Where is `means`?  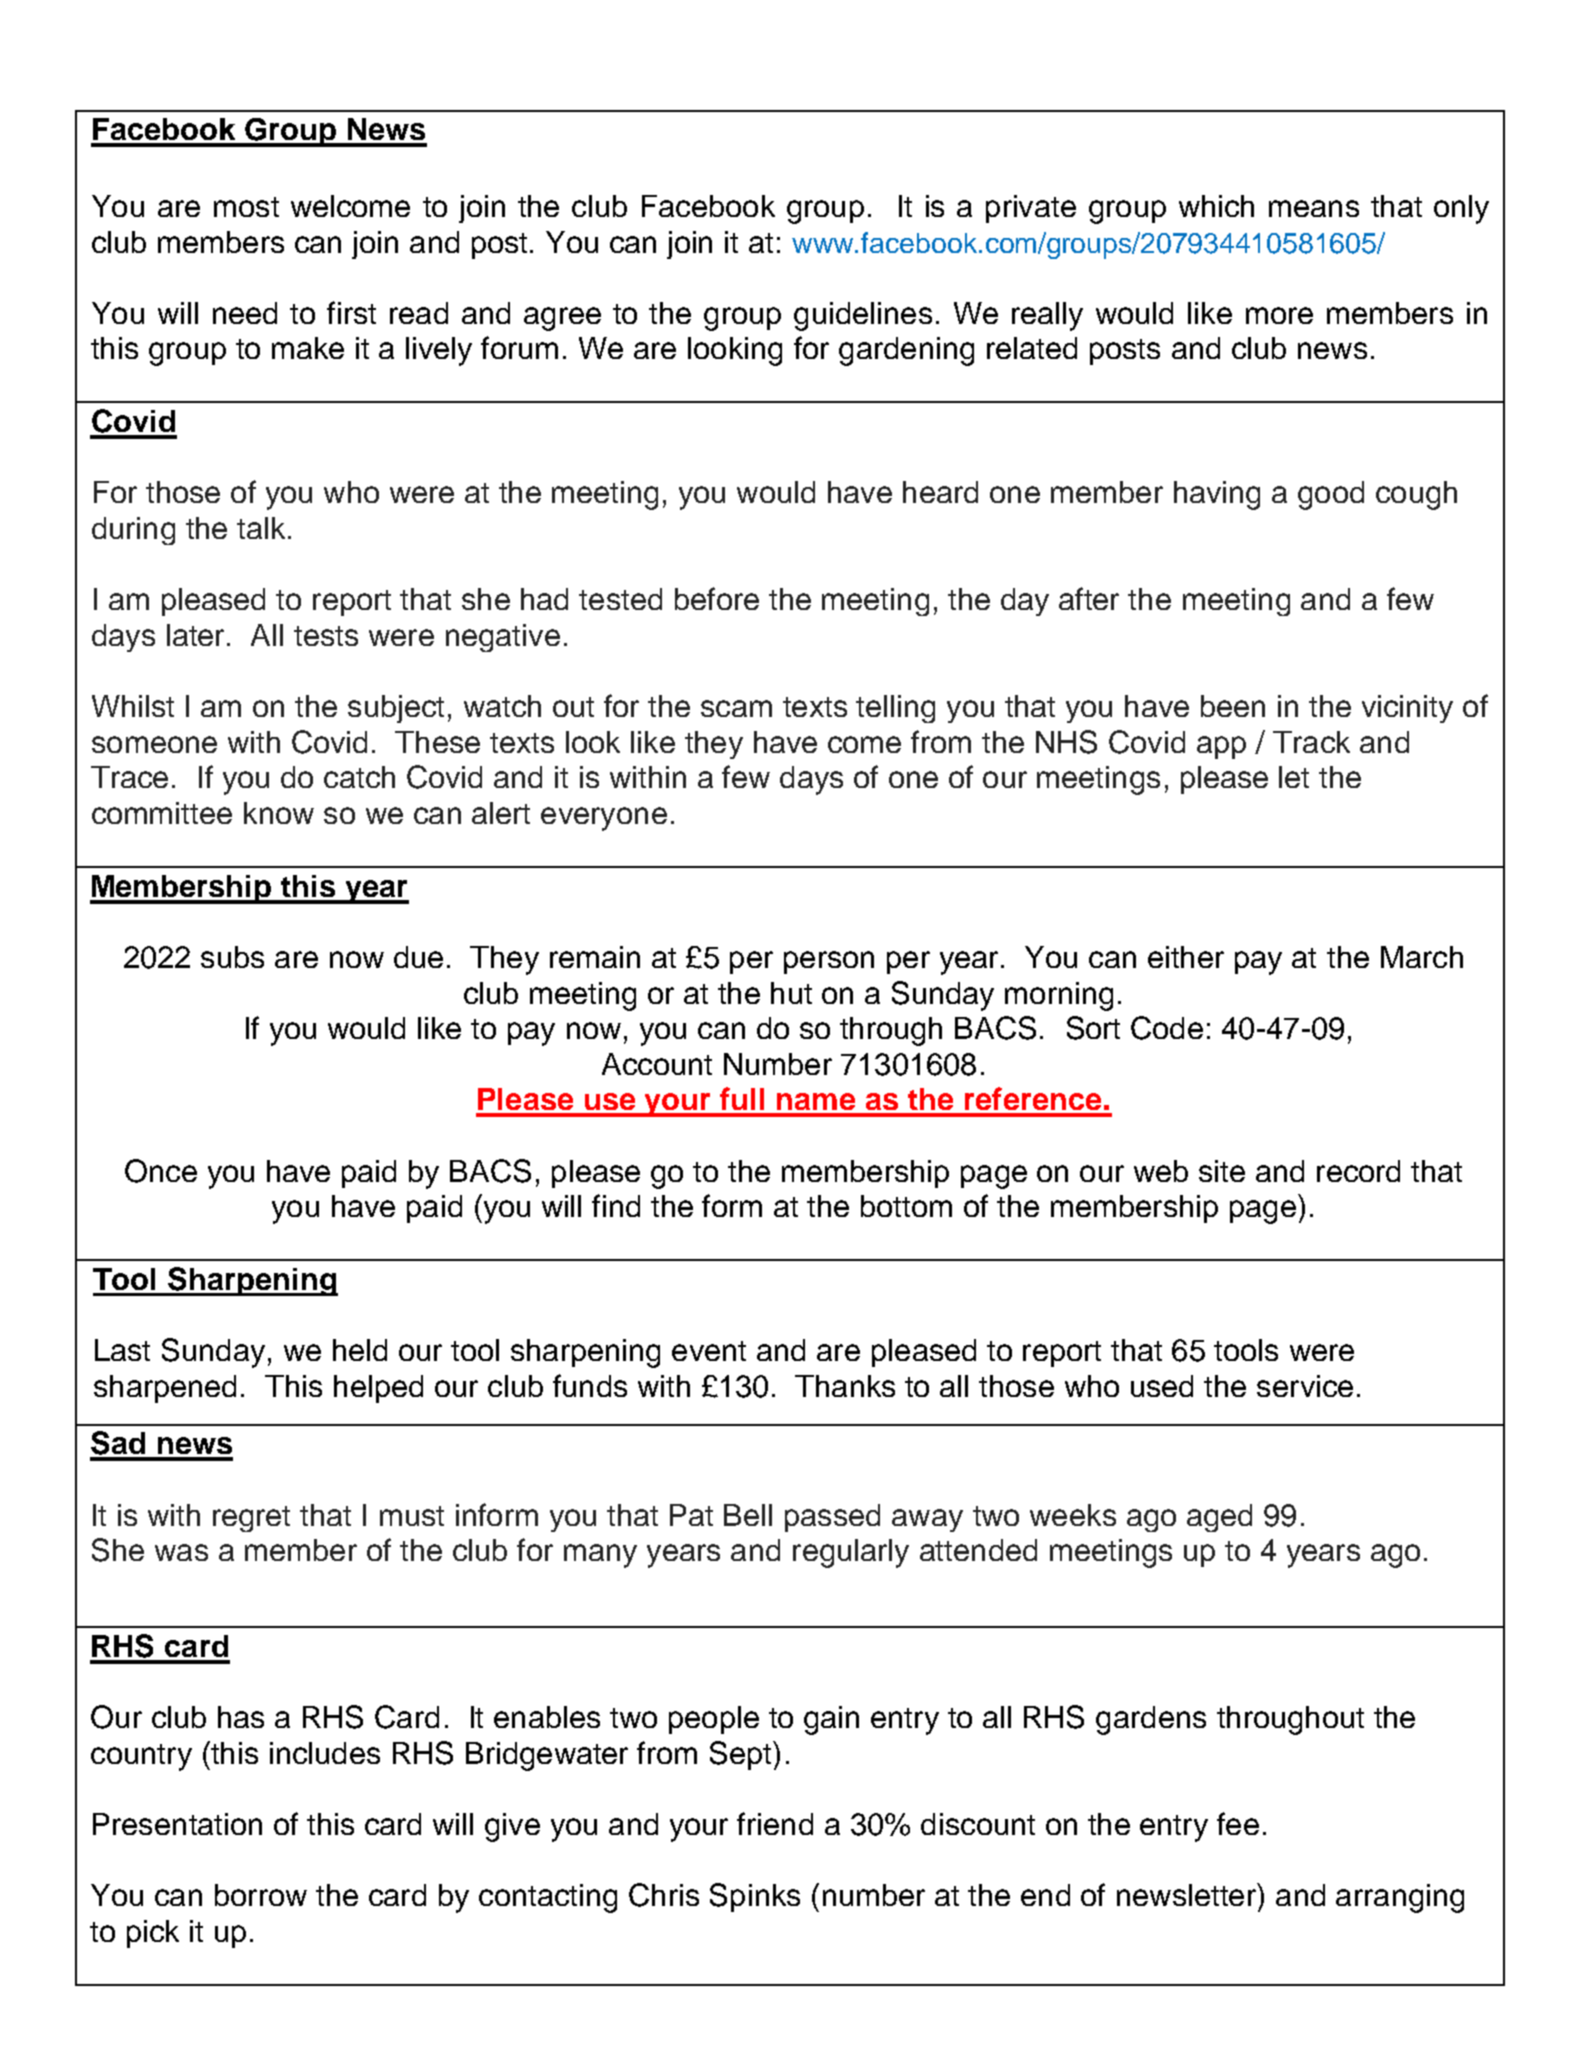 means is located at coordinates (1314, 208).
